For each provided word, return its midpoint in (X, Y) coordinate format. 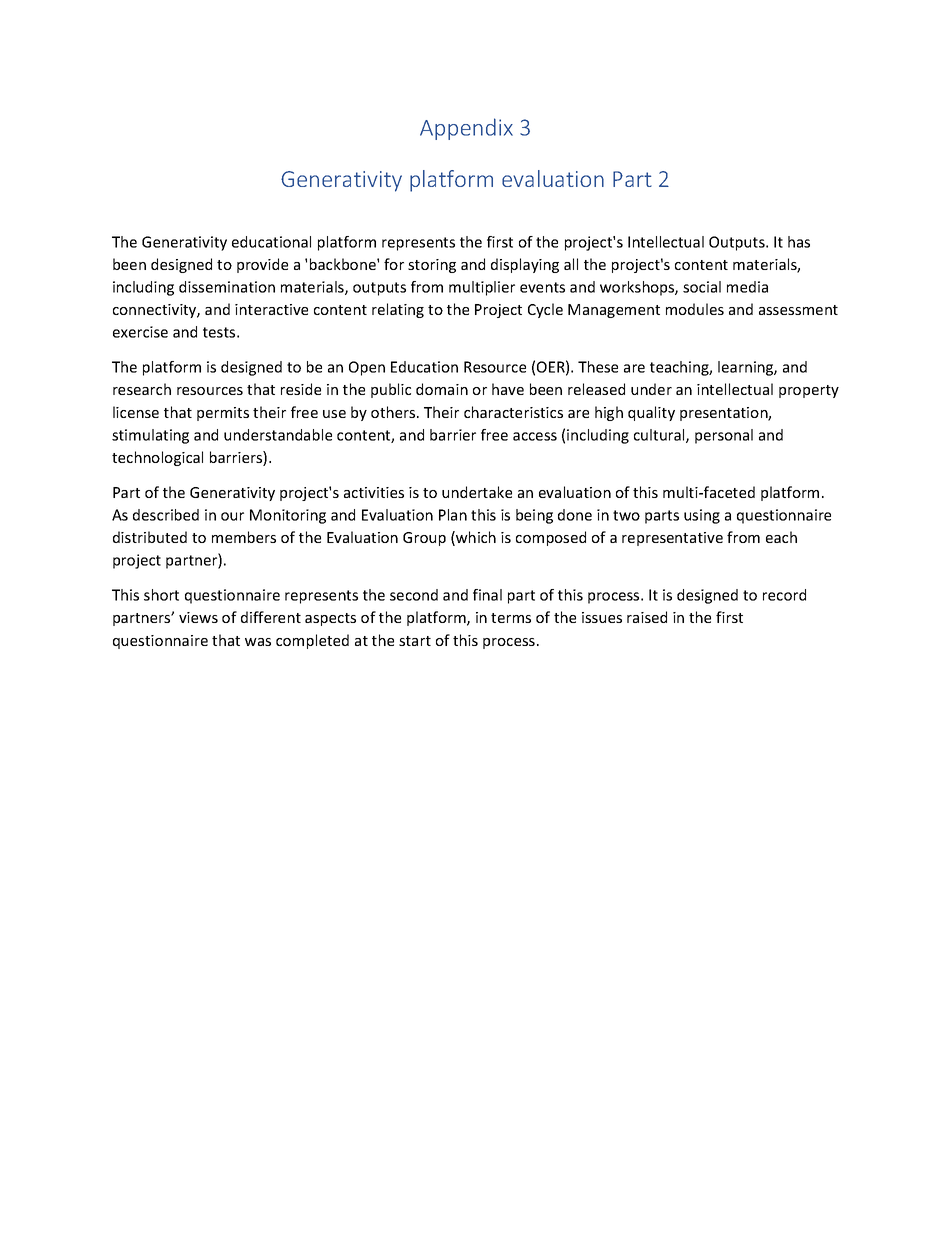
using (702, 516)
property (809, 391)
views (198, 617)
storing (432, 266)
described (166, 515)
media (747, 287)
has (799, 242)
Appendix (466, 129)
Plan (453, 515)
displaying (525, 265)
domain (442, 389)
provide (262, 265)
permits (223, 414)
